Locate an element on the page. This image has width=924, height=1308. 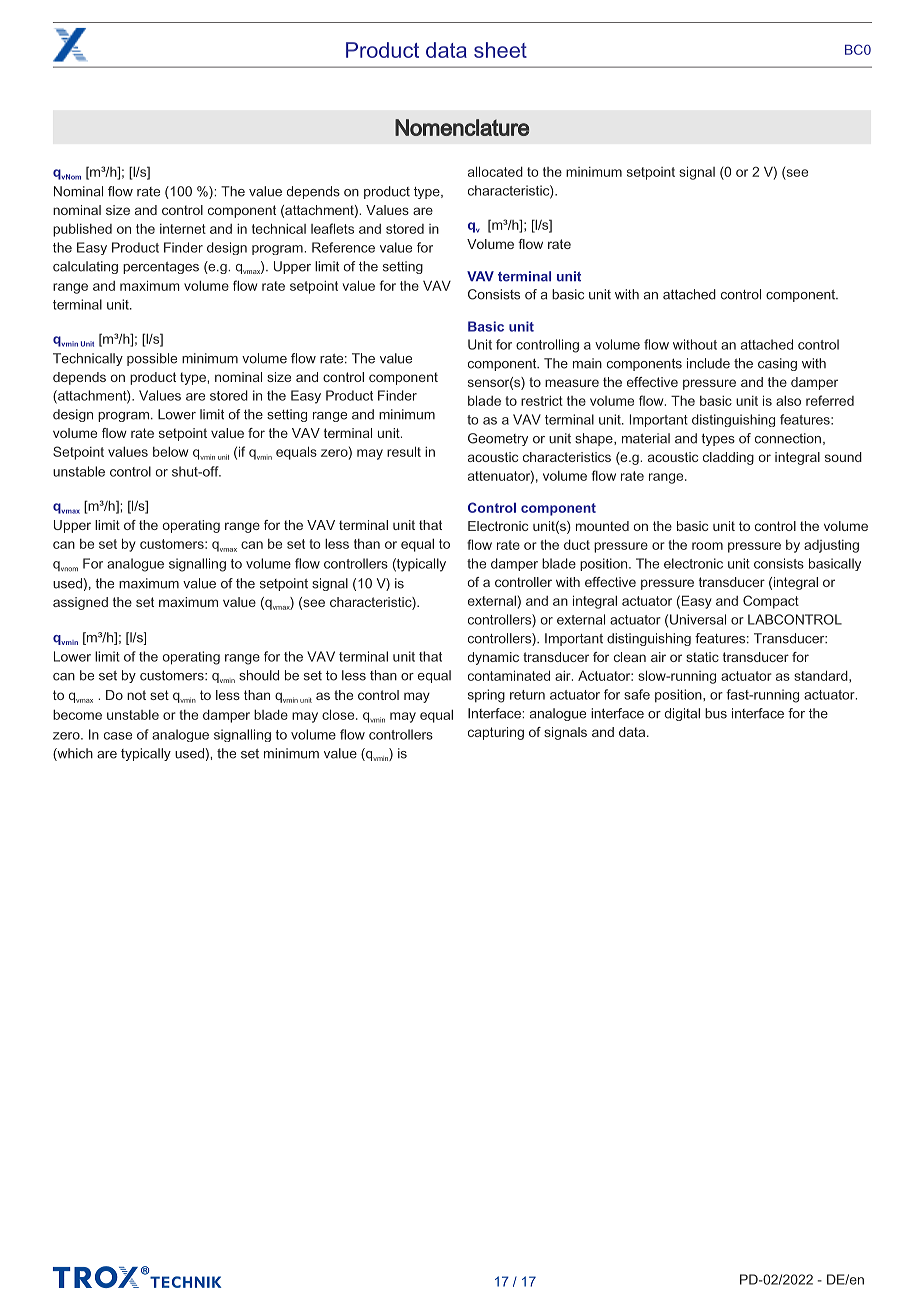
sheet is located at coordinates (500, 50).
